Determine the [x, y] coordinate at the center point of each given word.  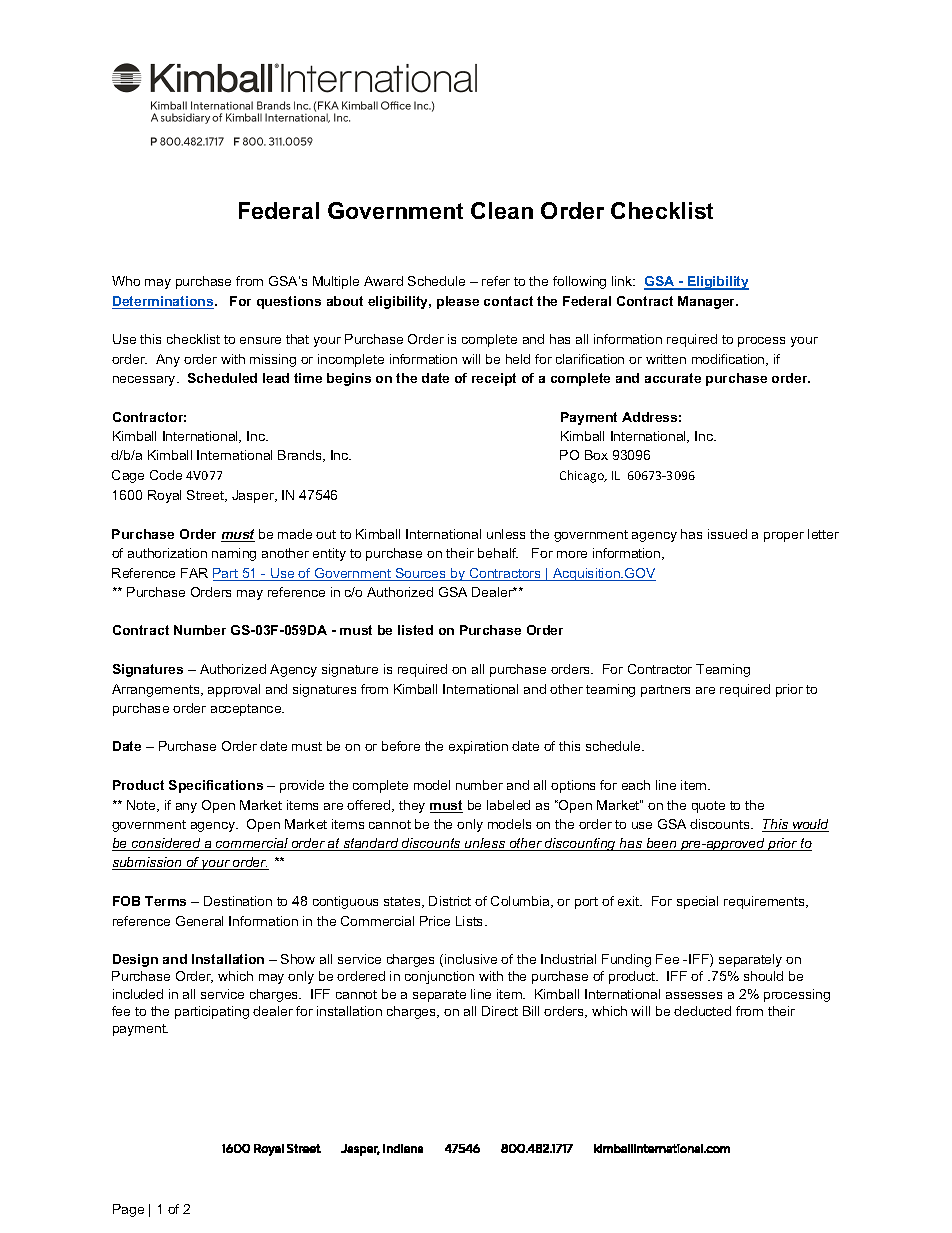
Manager [708, 302]
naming [234, 554]
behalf [498, 553]
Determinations [164, 302]
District [450, 901]
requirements [765, 902]
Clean [502, 210]
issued [727, 534]
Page [128, 1210]
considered [166, 844]
